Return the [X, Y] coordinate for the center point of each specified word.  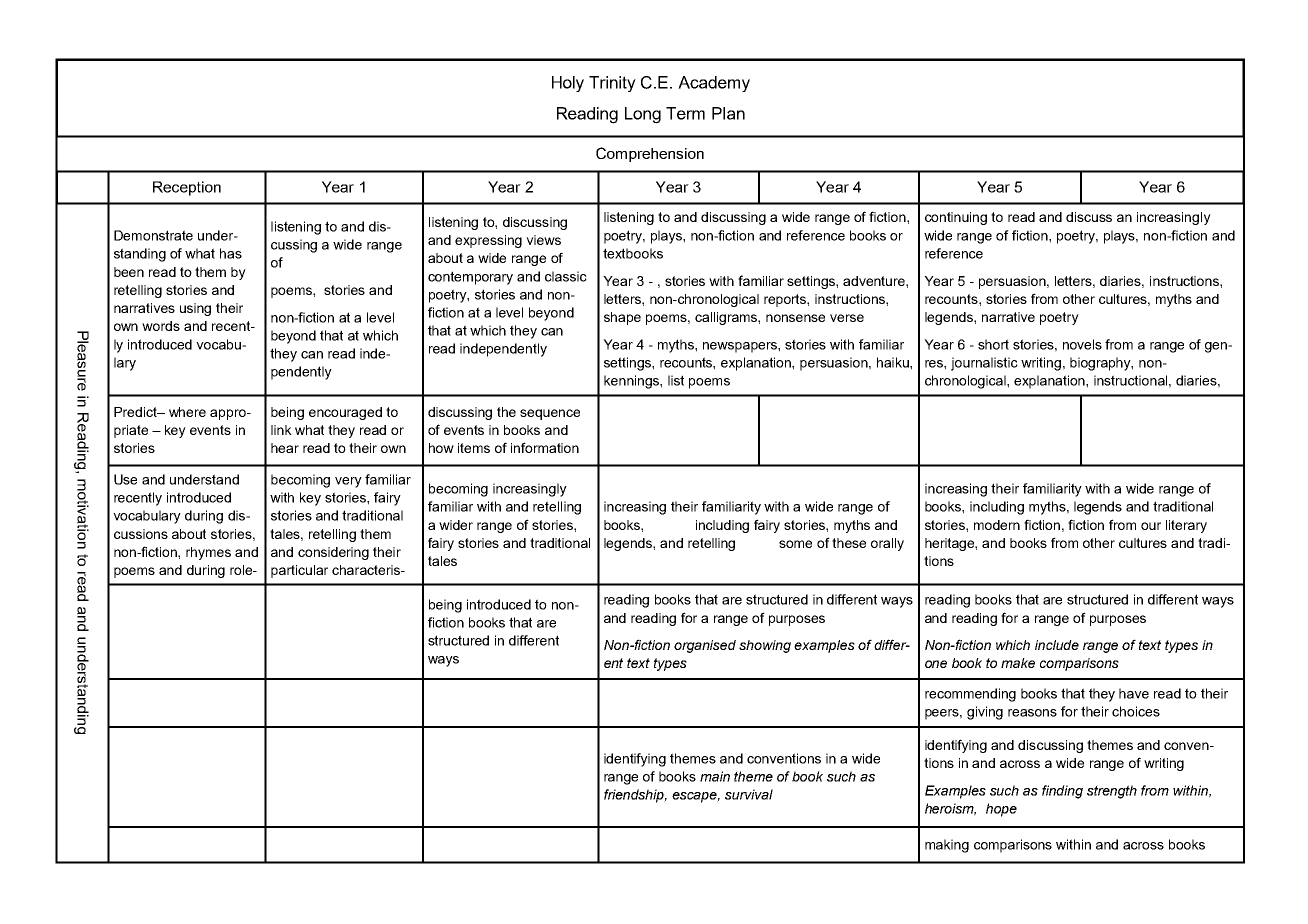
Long [643, 115]
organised [705, 646]
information [545, 447]
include [1057, 645]
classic [566, 276]
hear [285, 448]
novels [1082, 344]
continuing [956, 218]
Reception [187, 188]
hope [1001, 810]
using [195, 309]
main [715, 776]
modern [997, 525]
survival [749, 794]
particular [299, 571]
